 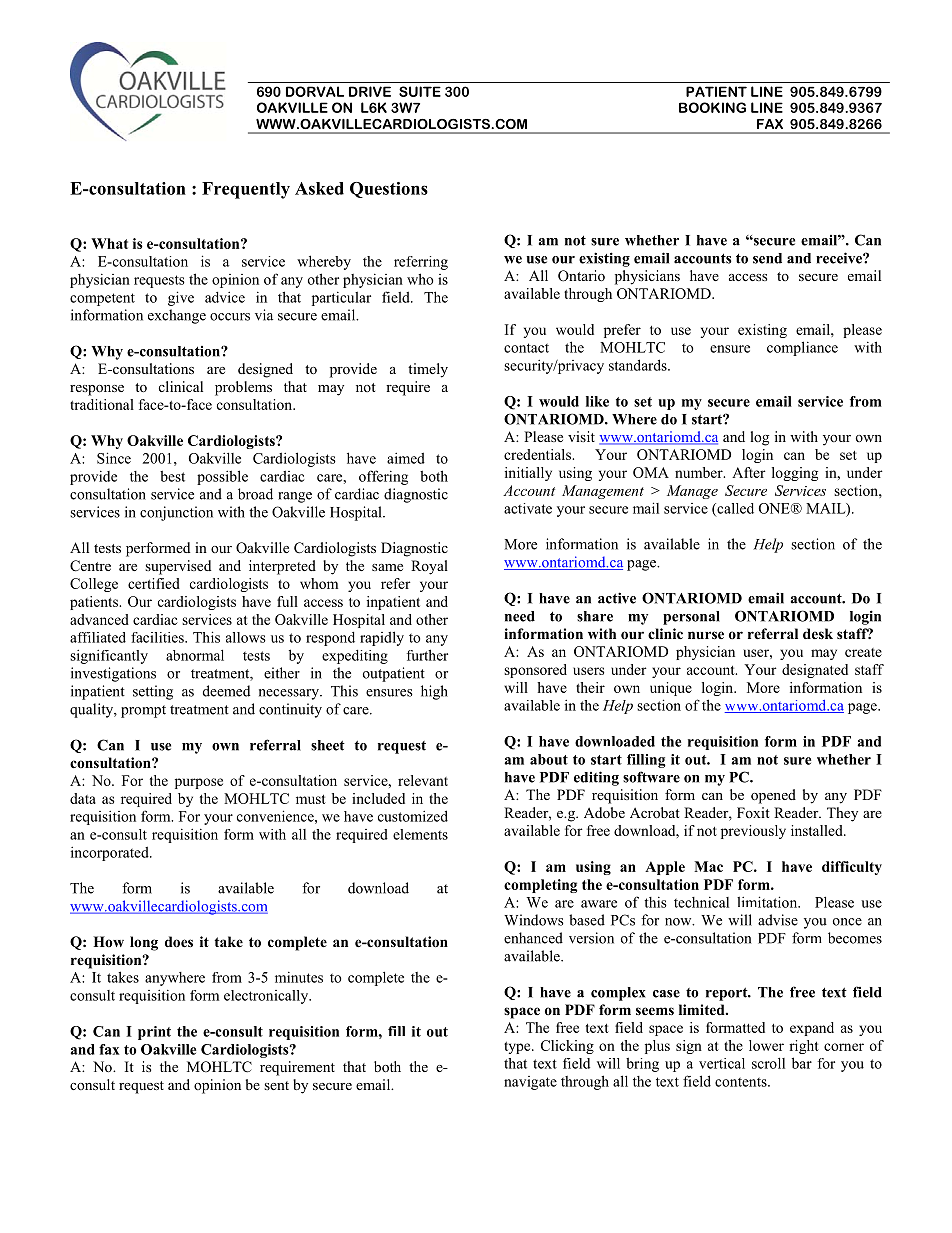 What do you see at coordinates (246, 190) in the screenshot?
I see `Frequently` at bounding box center [246, 190].
